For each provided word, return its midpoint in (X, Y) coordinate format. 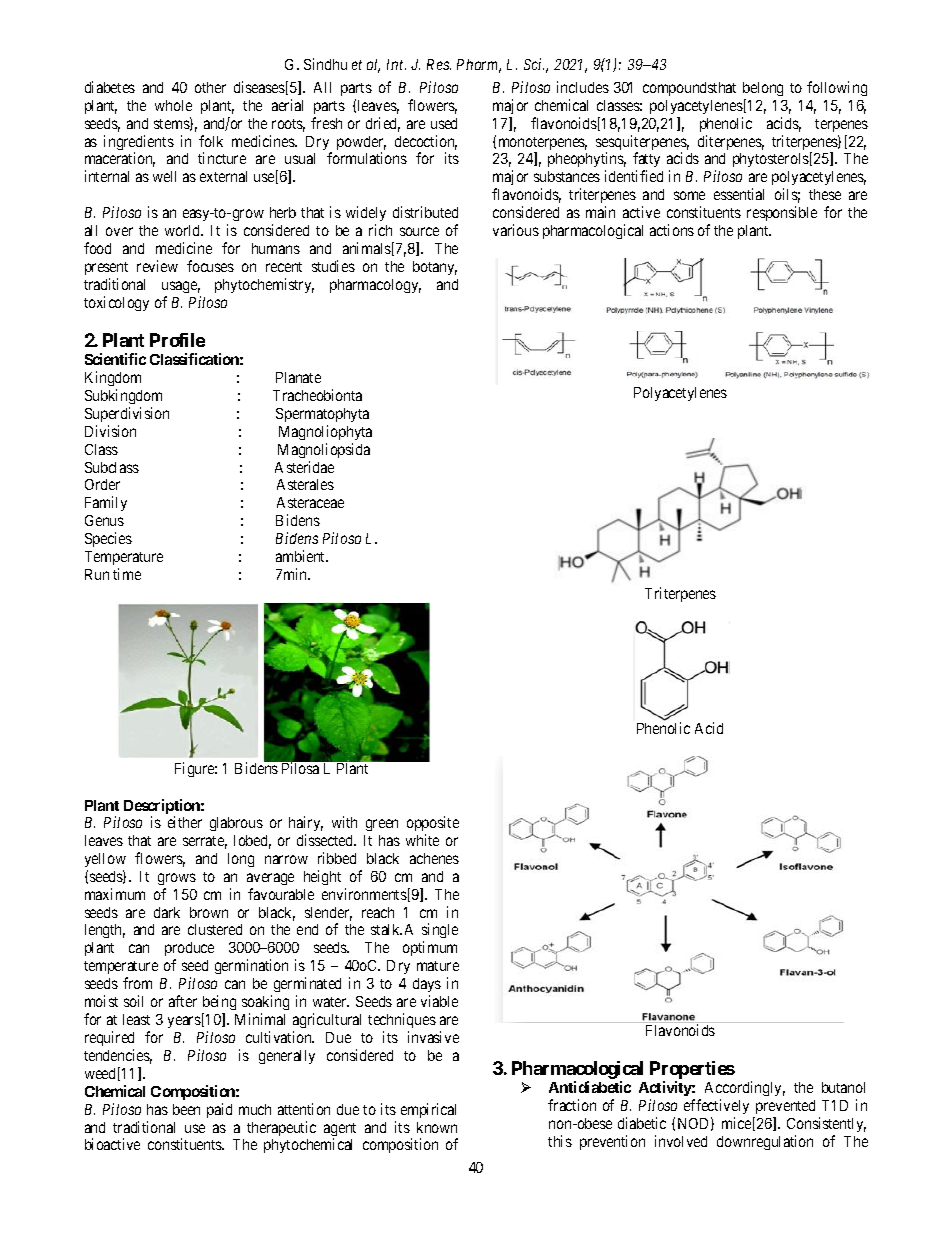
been (186, 1109)
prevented (785, 1107)
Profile (177, 340)
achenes (434, 858)
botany (435, 268)
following (837, 88)
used (444, 123)
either (185, 822)
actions (672, 230)
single (440, 932)
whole (173, 105)
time (127, 574)
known (437, 1127)
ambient (302, 556)
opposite (433, 825)
